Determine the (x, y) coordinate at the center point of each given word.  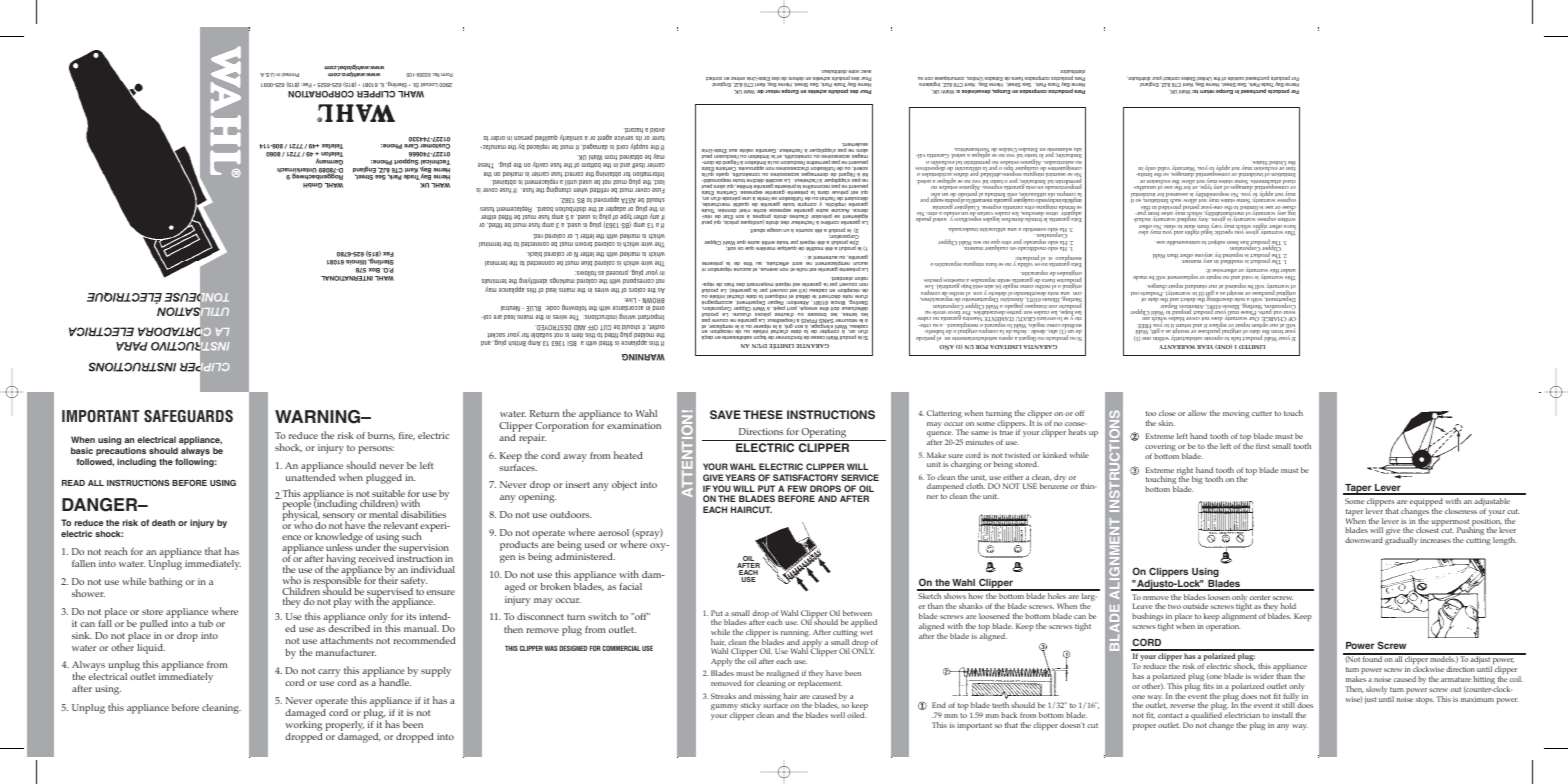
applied (864, 623)
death (163, 522)
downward (1364, 540)
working (304, 727)
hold (1288, 606)
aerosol (613, 532)
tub (206, 623)
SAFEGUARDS (188, 416)
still (1288, 705)
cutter (1262, 413)
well (838, 715)
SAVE (725, 414)
